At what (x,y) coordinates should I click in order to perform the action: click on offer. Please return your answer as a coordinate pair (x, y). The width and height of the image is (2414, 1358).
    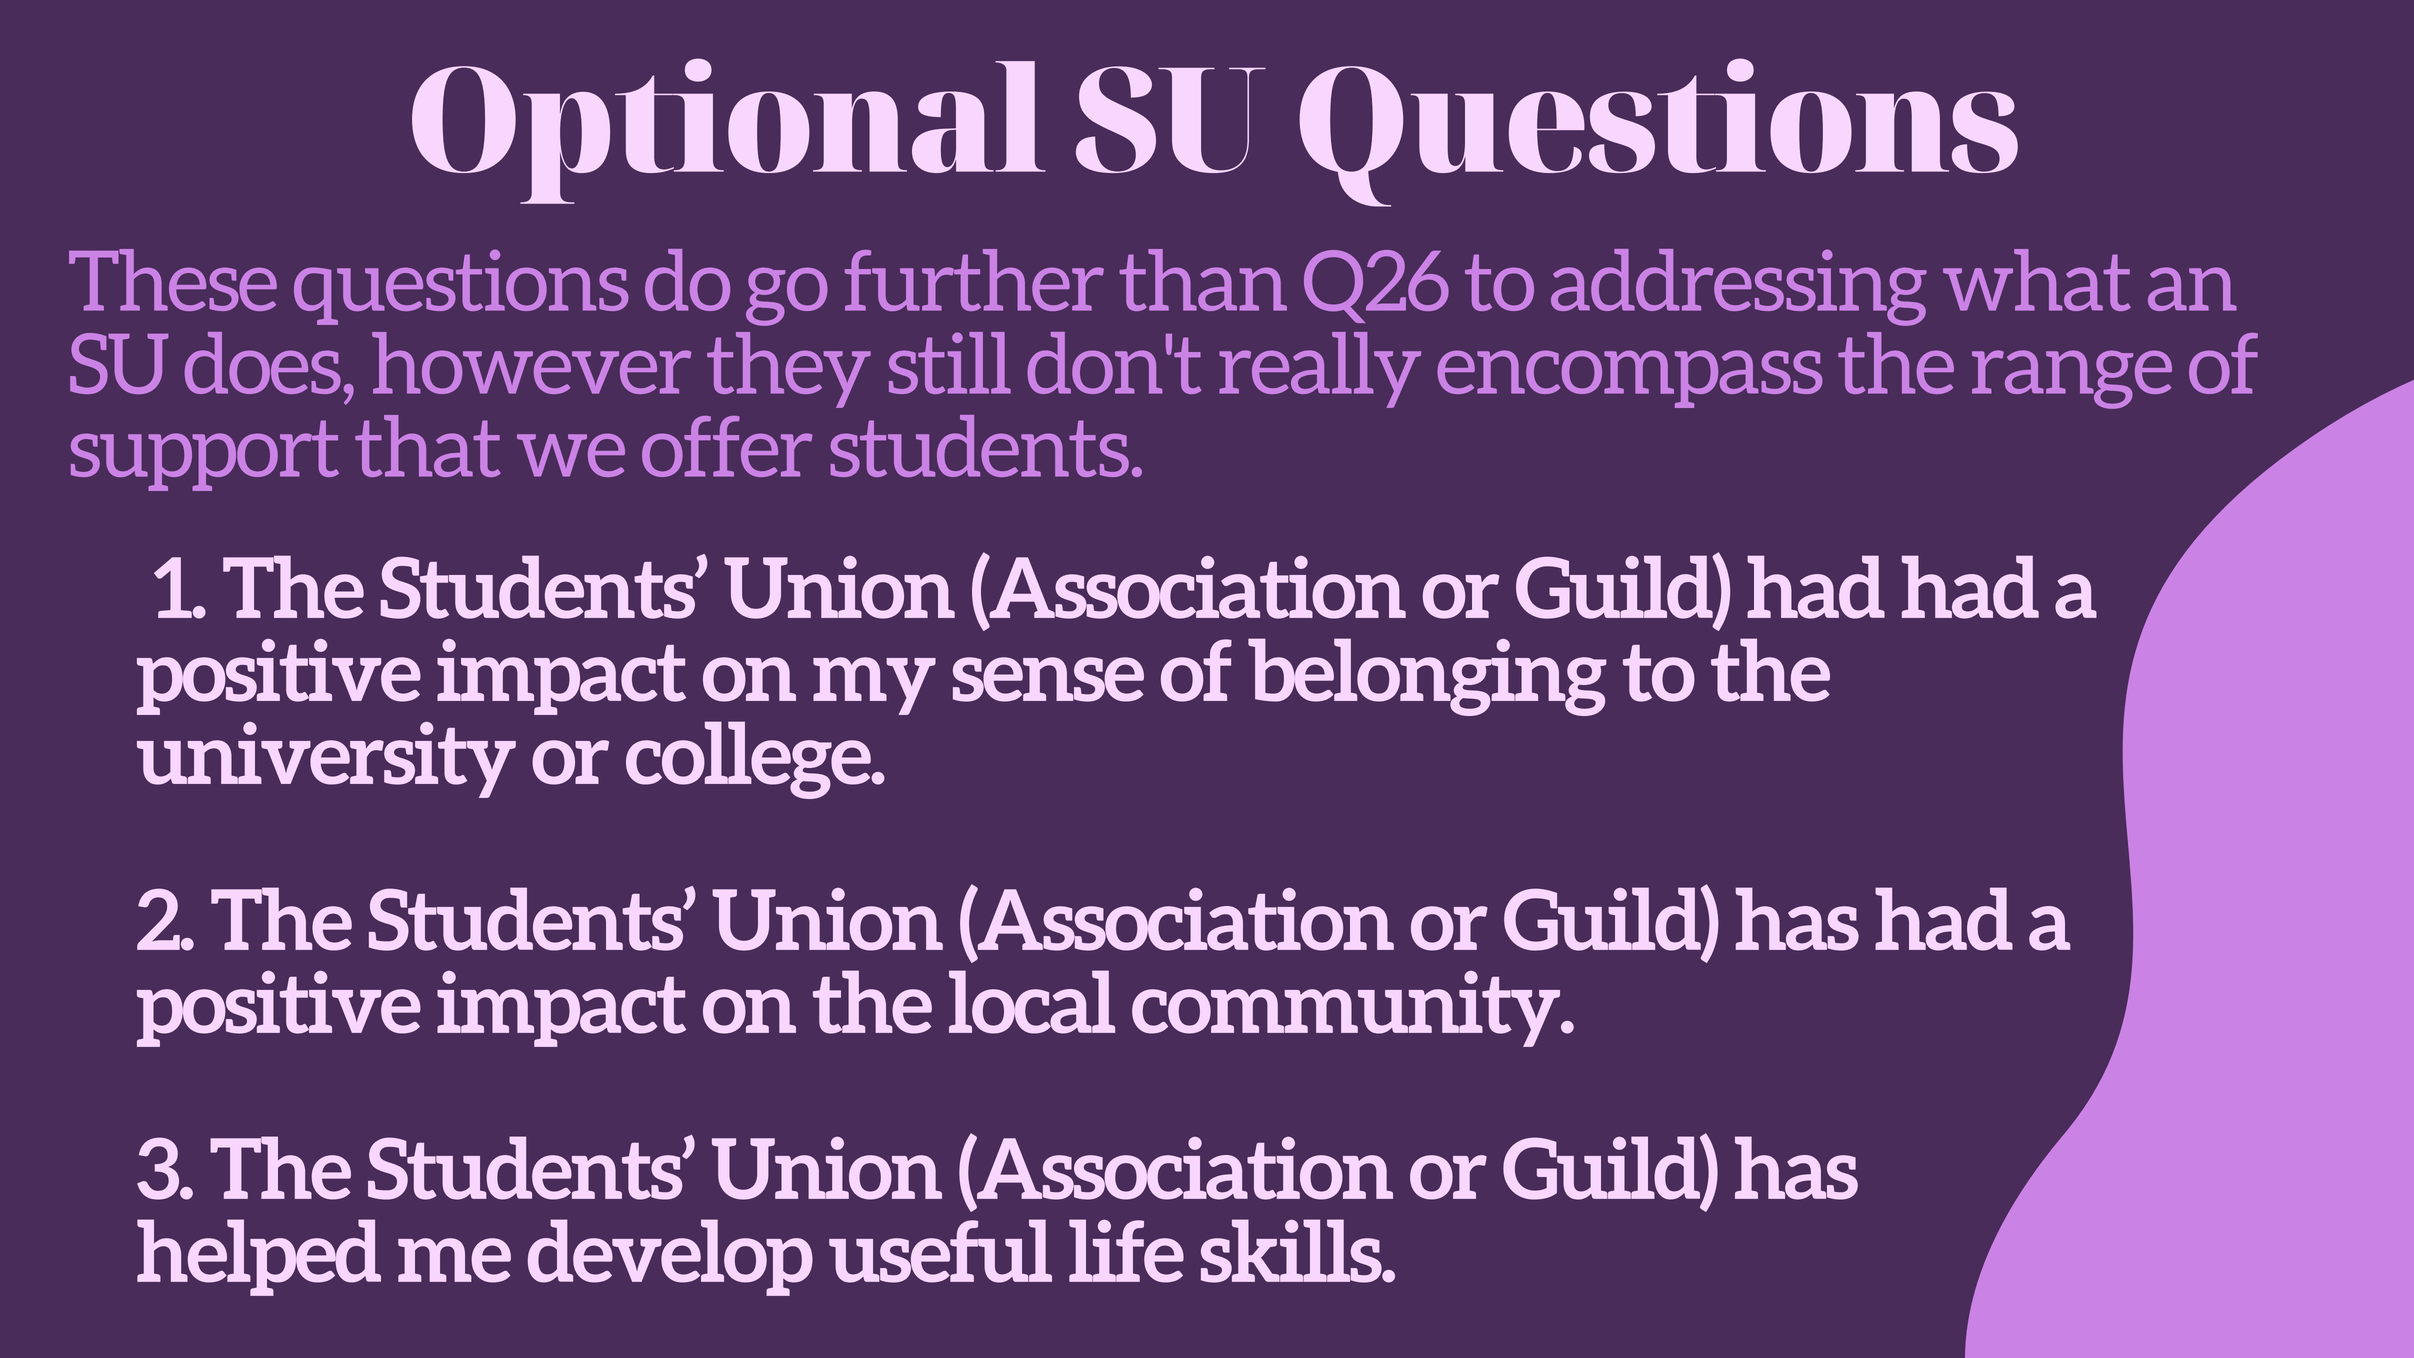
    Looking at the image, I should click on (727, 446).
